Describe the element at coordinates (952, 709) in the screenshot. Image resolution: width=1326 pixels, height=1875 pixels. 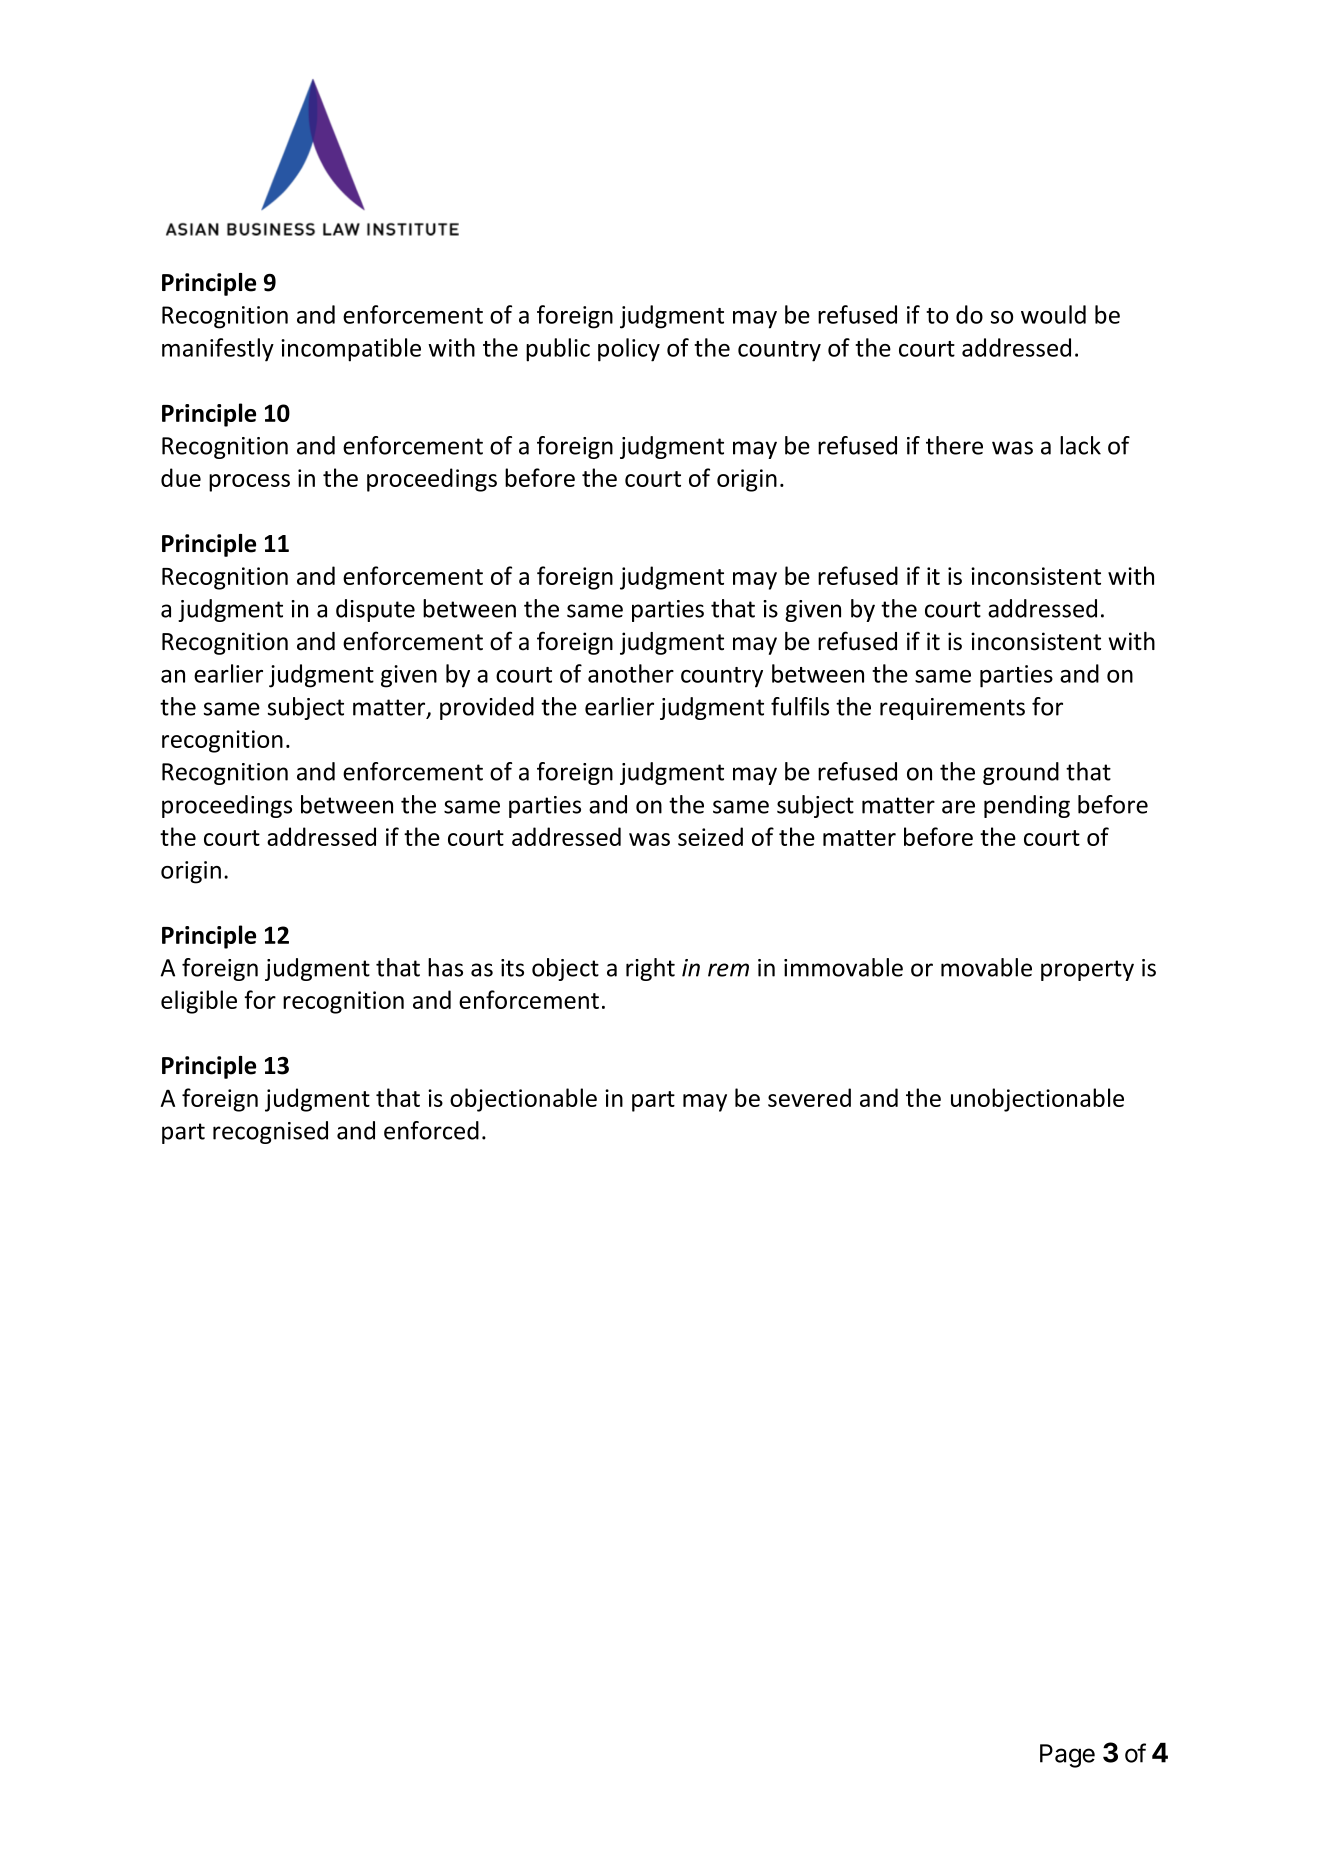
I see `requirements` at that location.
